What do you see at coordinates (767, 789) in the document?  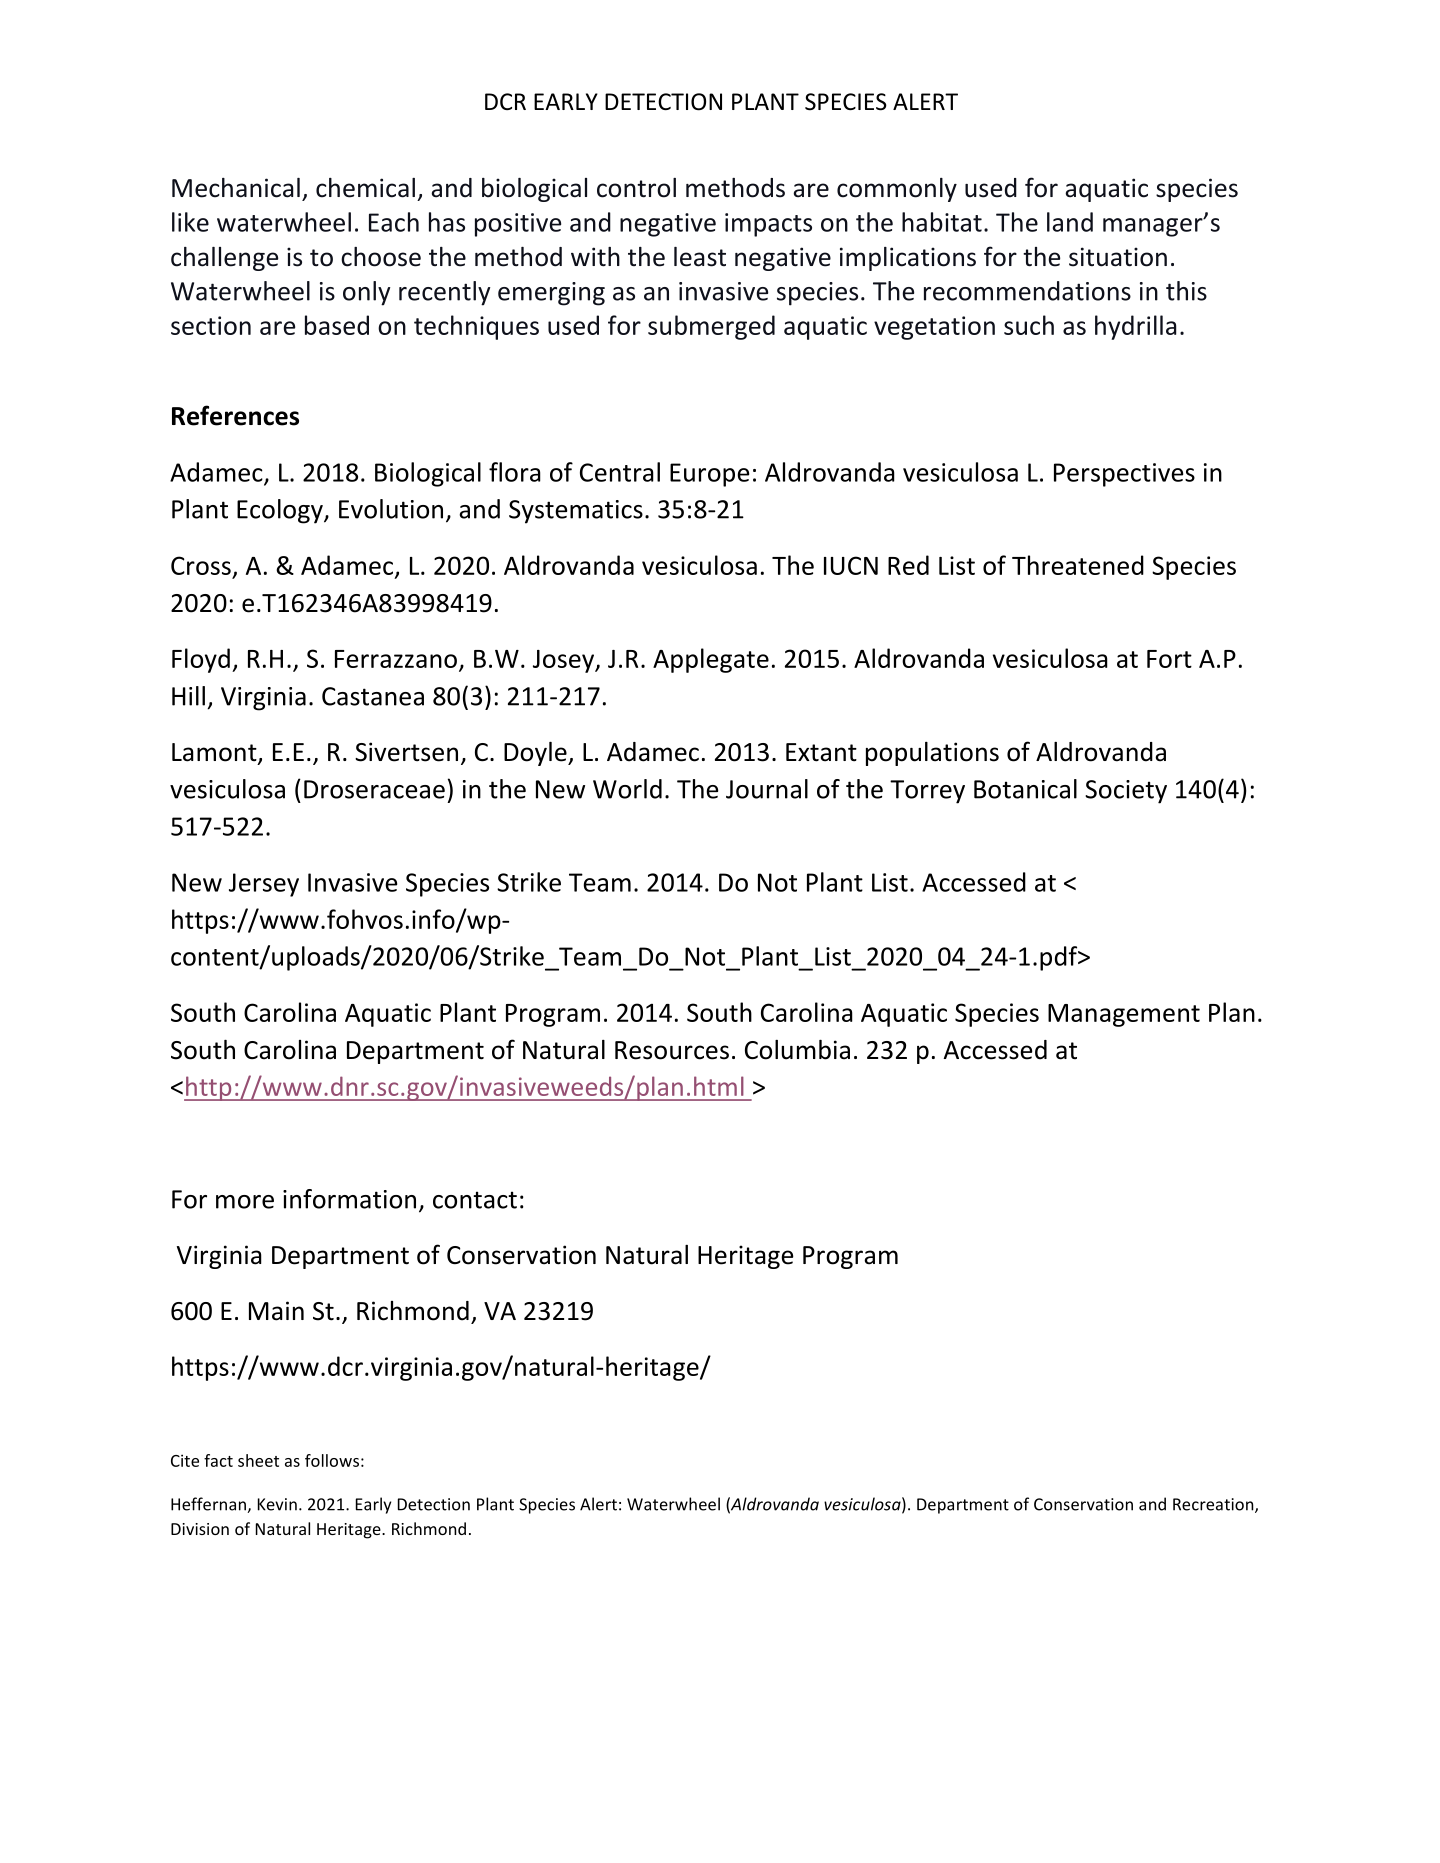 I see `Journal` at bounding box center [767, 789].
